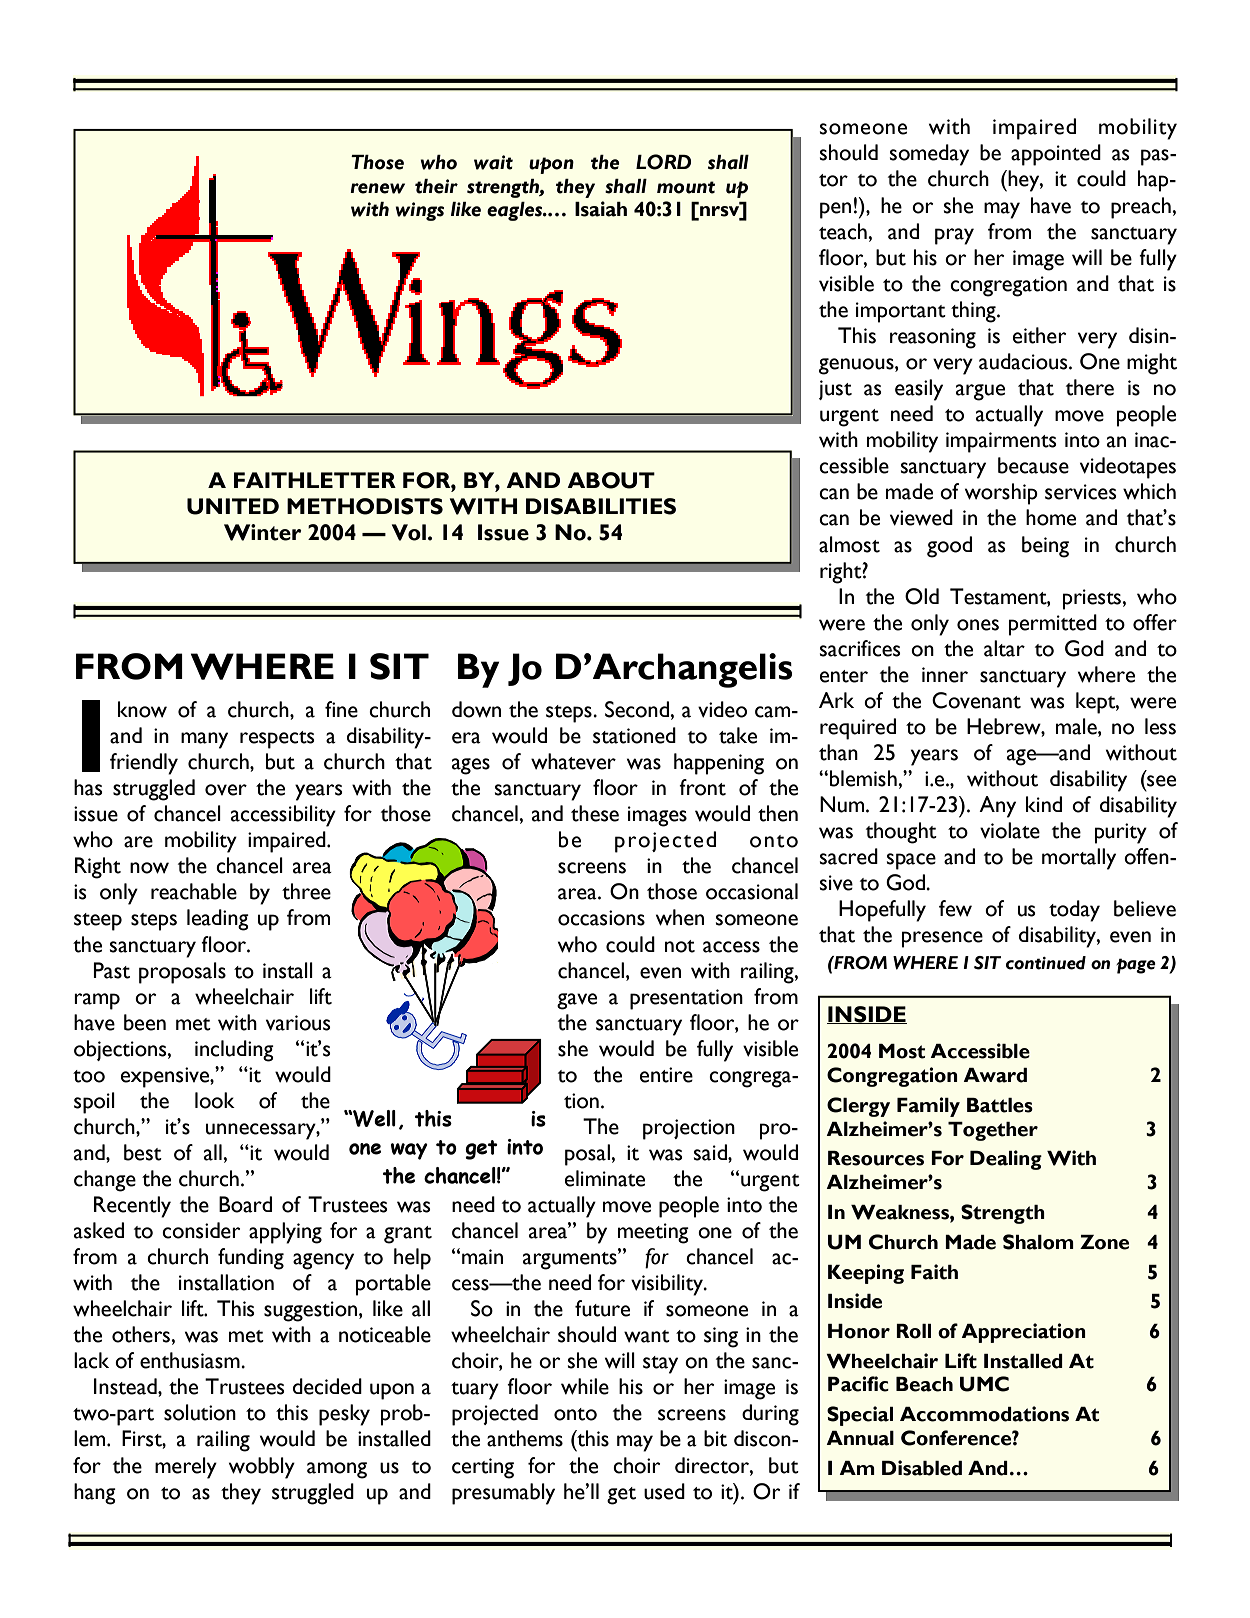  Describe the element at coordinates (601, 209) in the image. I see `Isaiah` at that location.
